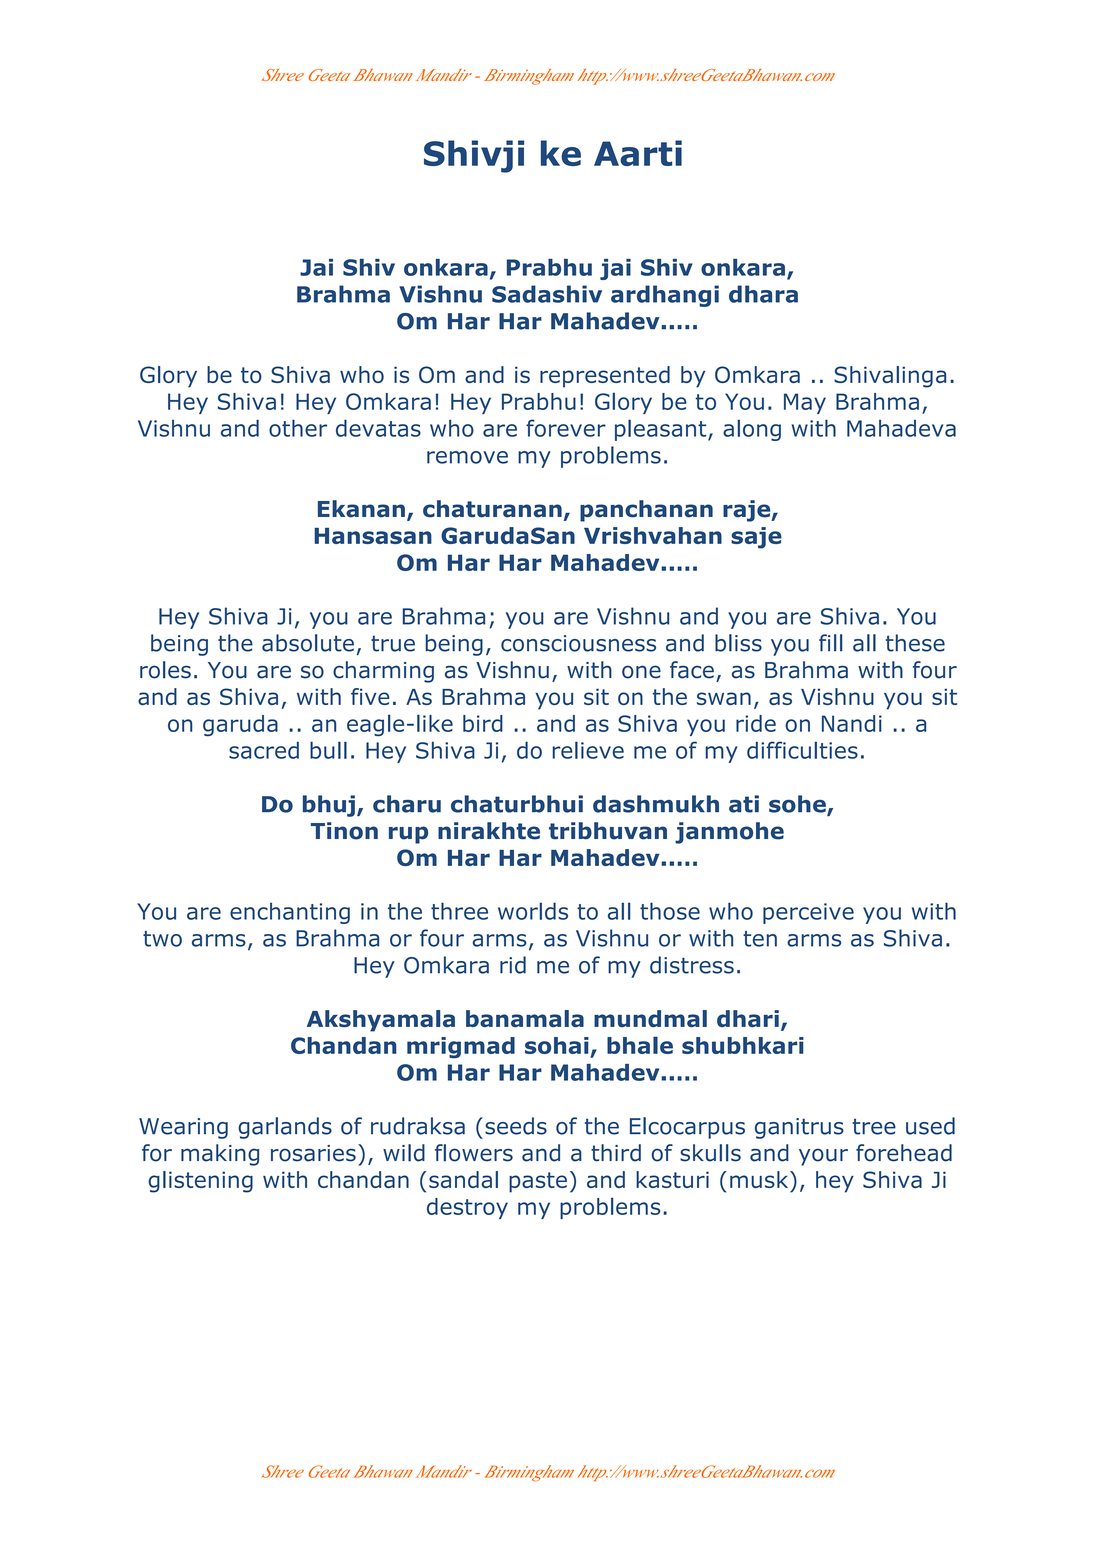  I want to click on remove, so click(467, 457).
